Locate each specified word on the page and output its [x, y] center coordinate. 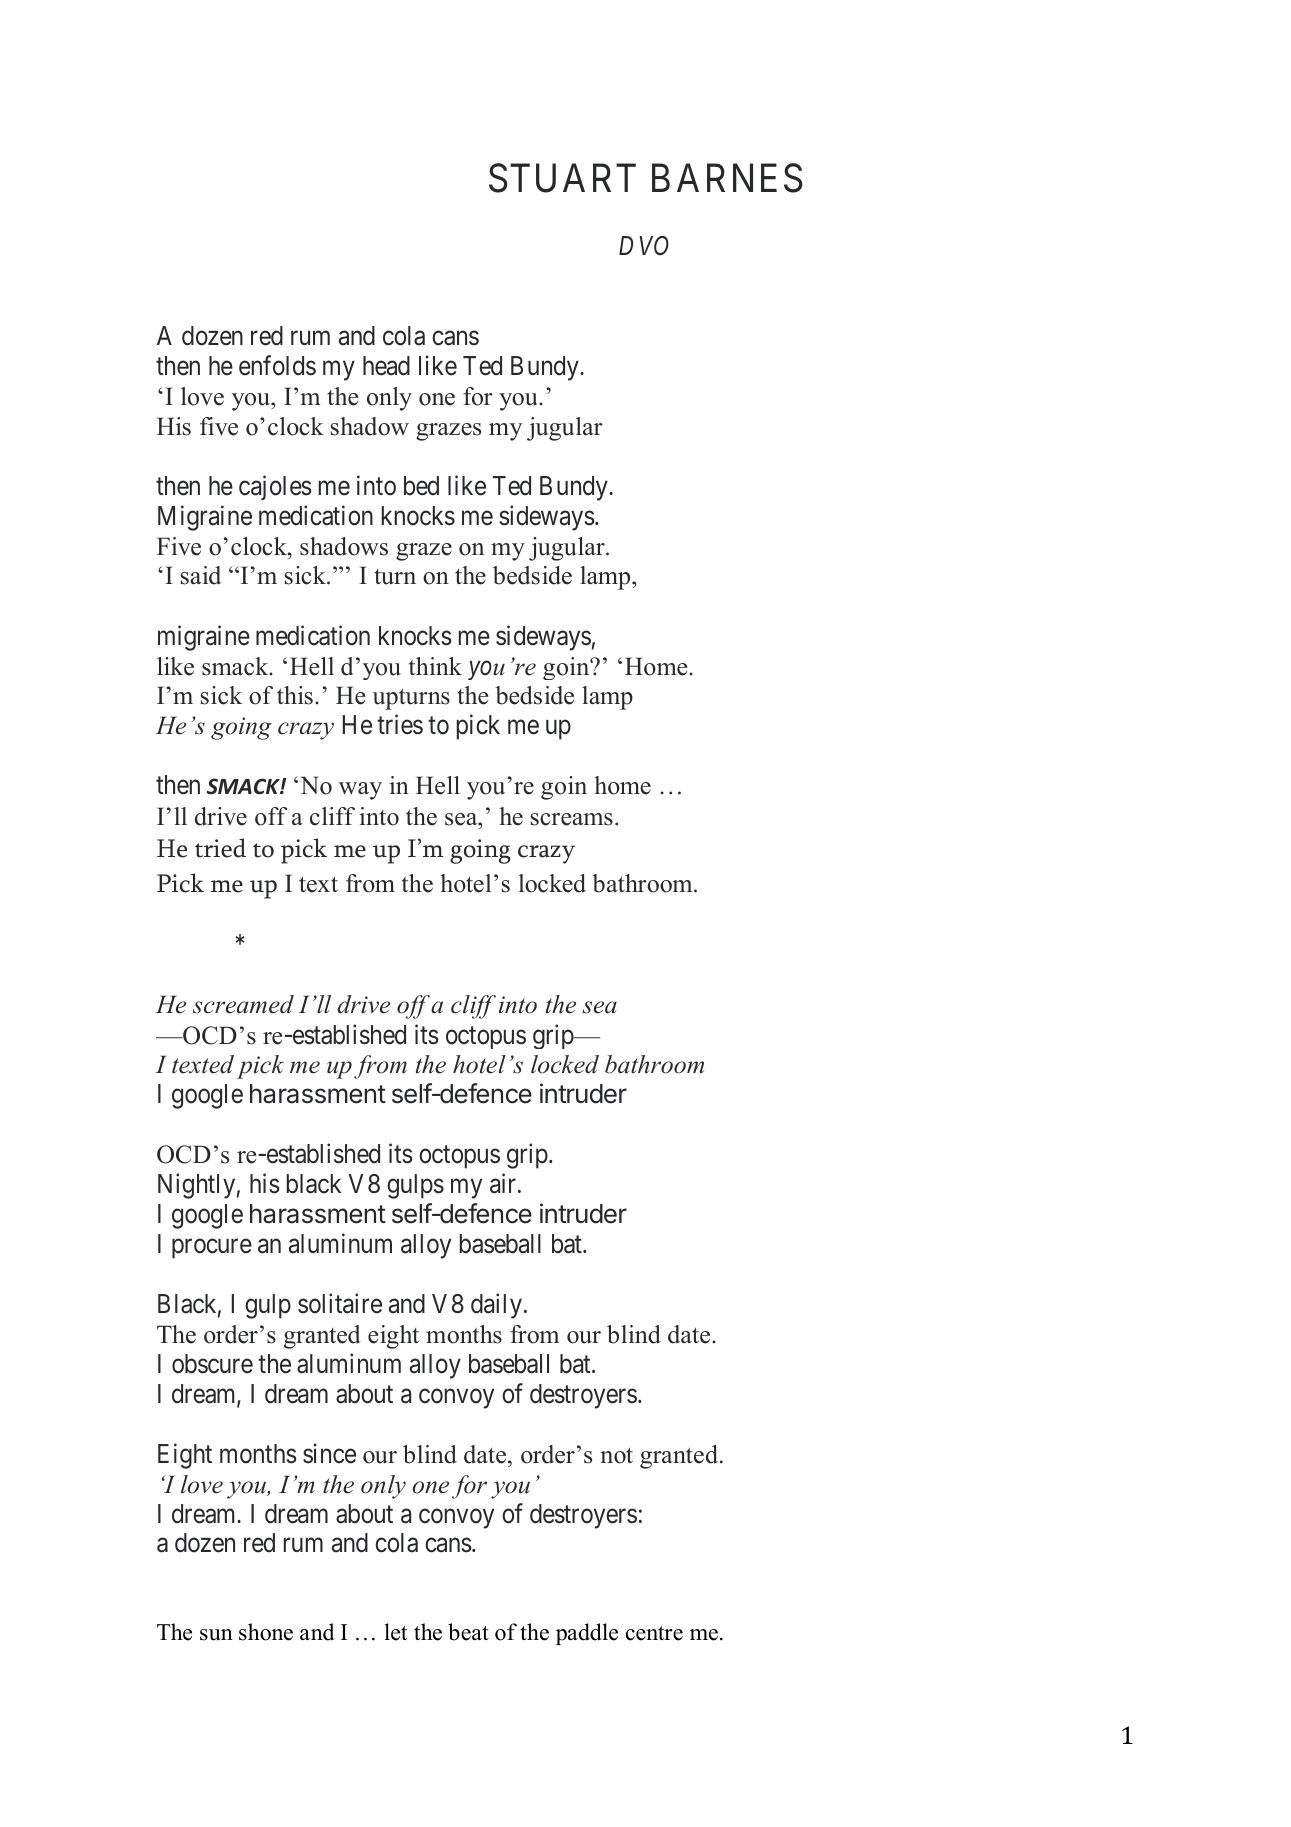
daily [498, 1306]
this [295, 695]
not [616, 1455]
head [386, 366]
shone [266, 1632]
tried [220, 848]
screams [572, 819]
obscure [212, 1364]
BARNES [727, 178]
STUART [562, 178]
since [329, 1453]
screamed [243, 1004]
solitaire [340, 1303]
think [435, 666]
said [201, 575]
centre [654, 1633]
